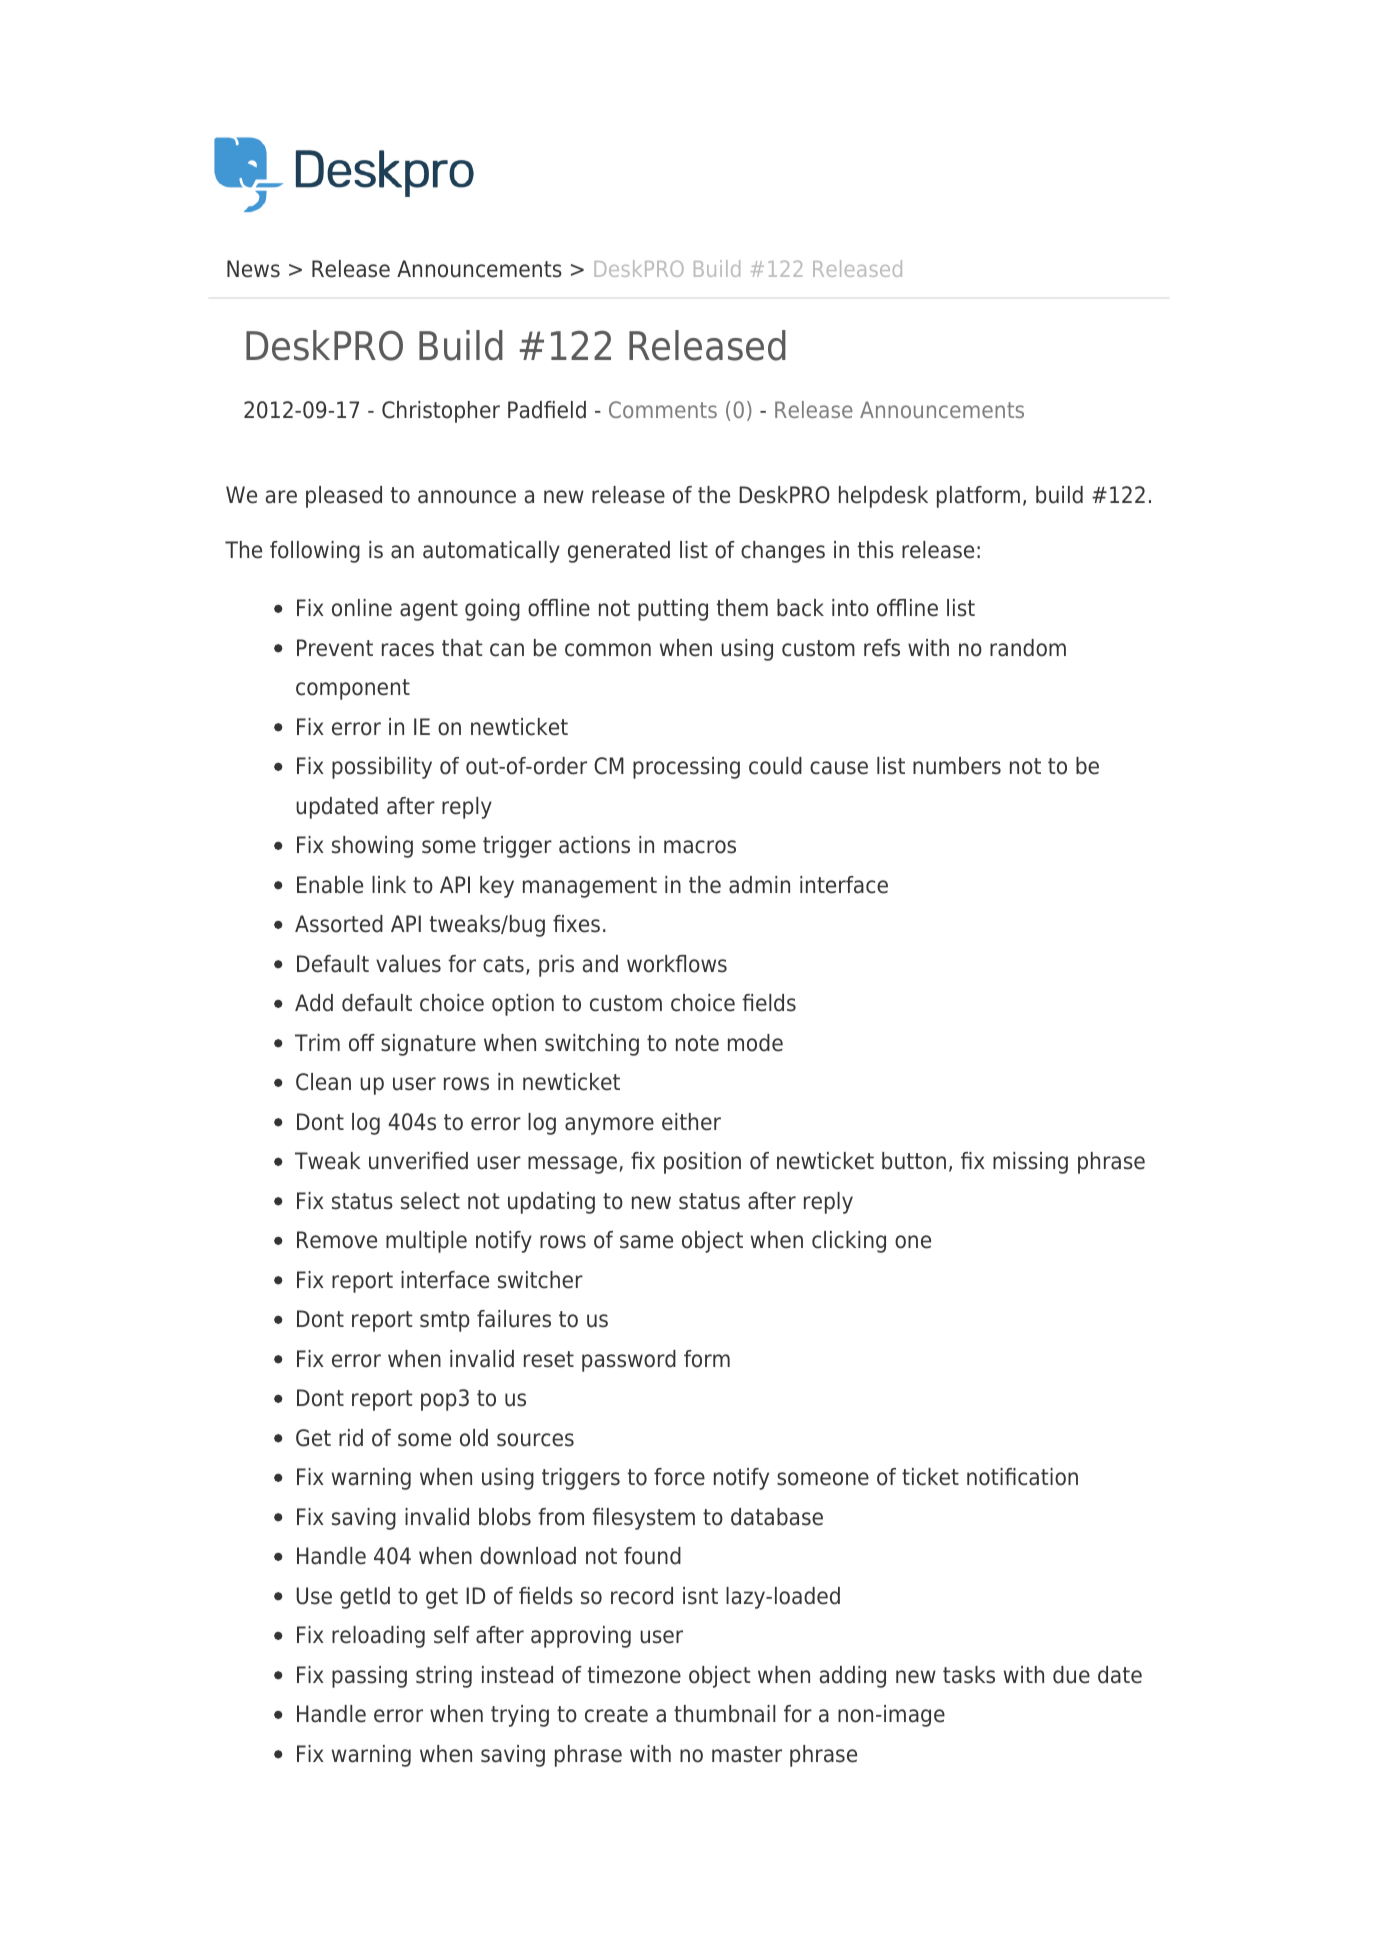  Describe the element at coordinates (663, 409) in the page. I see `Comments` at that location.
